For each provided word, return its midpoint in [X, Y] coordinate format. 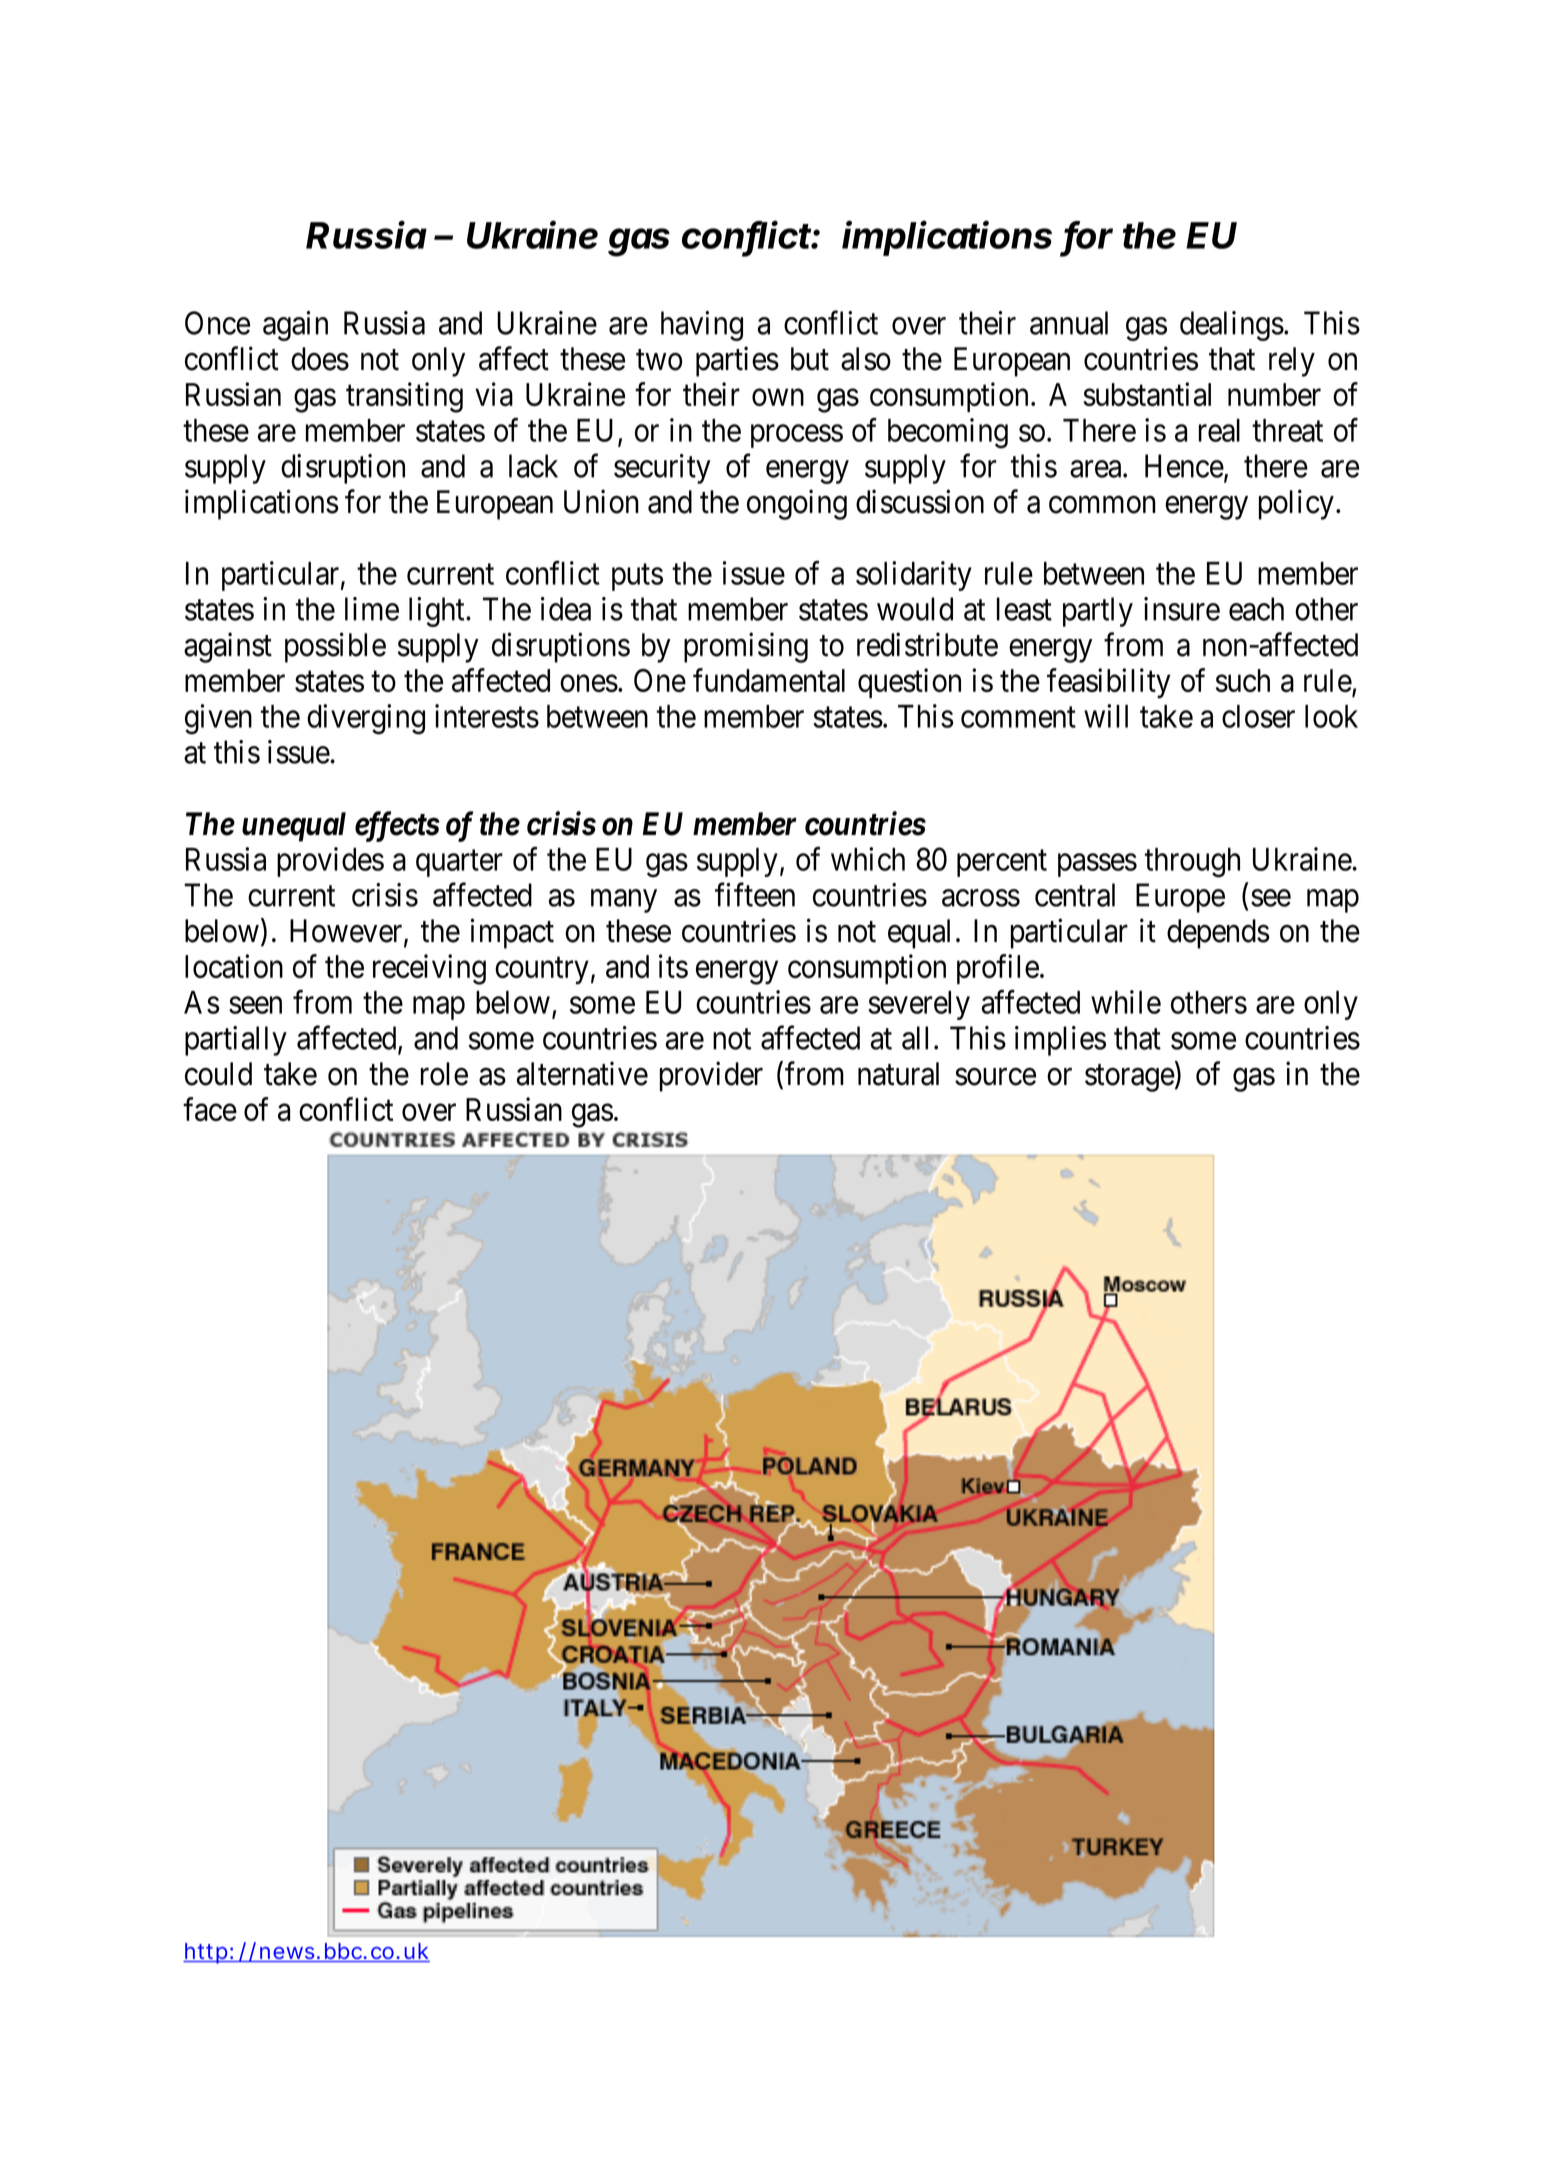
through [1192, 863]
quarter [459, 863]
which [868, 859]
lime [372, 609]
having [702, 326]
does [320, 359]
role [444, 1074]
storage [1130, 1078]
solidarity [914, 576]
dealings [1232, 326]
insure [1182, 609]
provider [711, 1076]
